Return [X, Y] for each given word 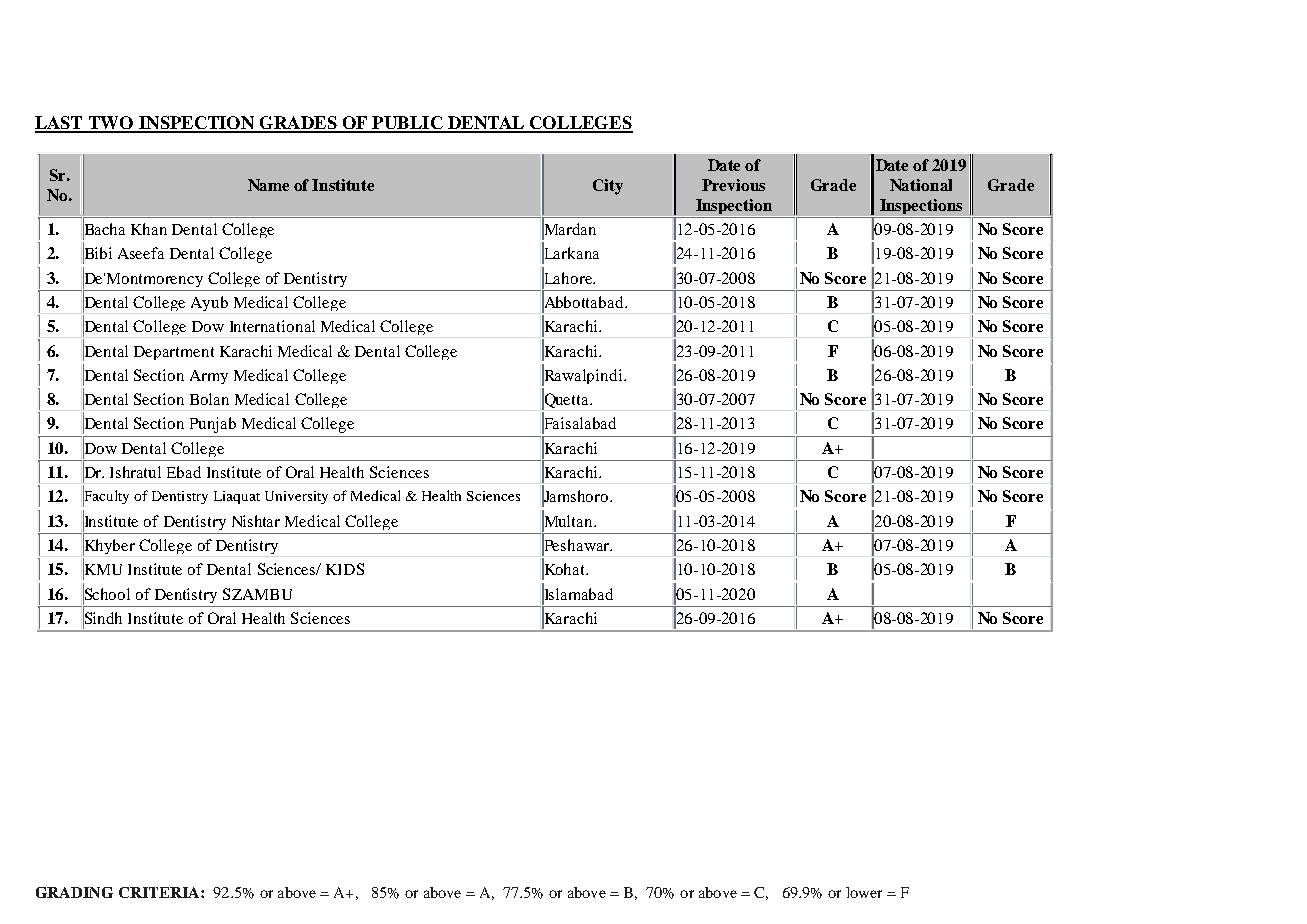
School [106, 593]
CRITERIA [159, 892]
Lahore [568, 277]
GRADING [74, 892]
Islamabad [577, 593]
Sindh [102, 618]
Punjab [213, 425]
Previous [733, 185]
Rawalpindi [583, 376]
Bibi [97, 253]
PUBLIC [407, 124]
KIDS [345, 569]
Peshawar [577, 545]
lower [864, 892]
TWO [111, 124]
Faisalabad [579, 423]
